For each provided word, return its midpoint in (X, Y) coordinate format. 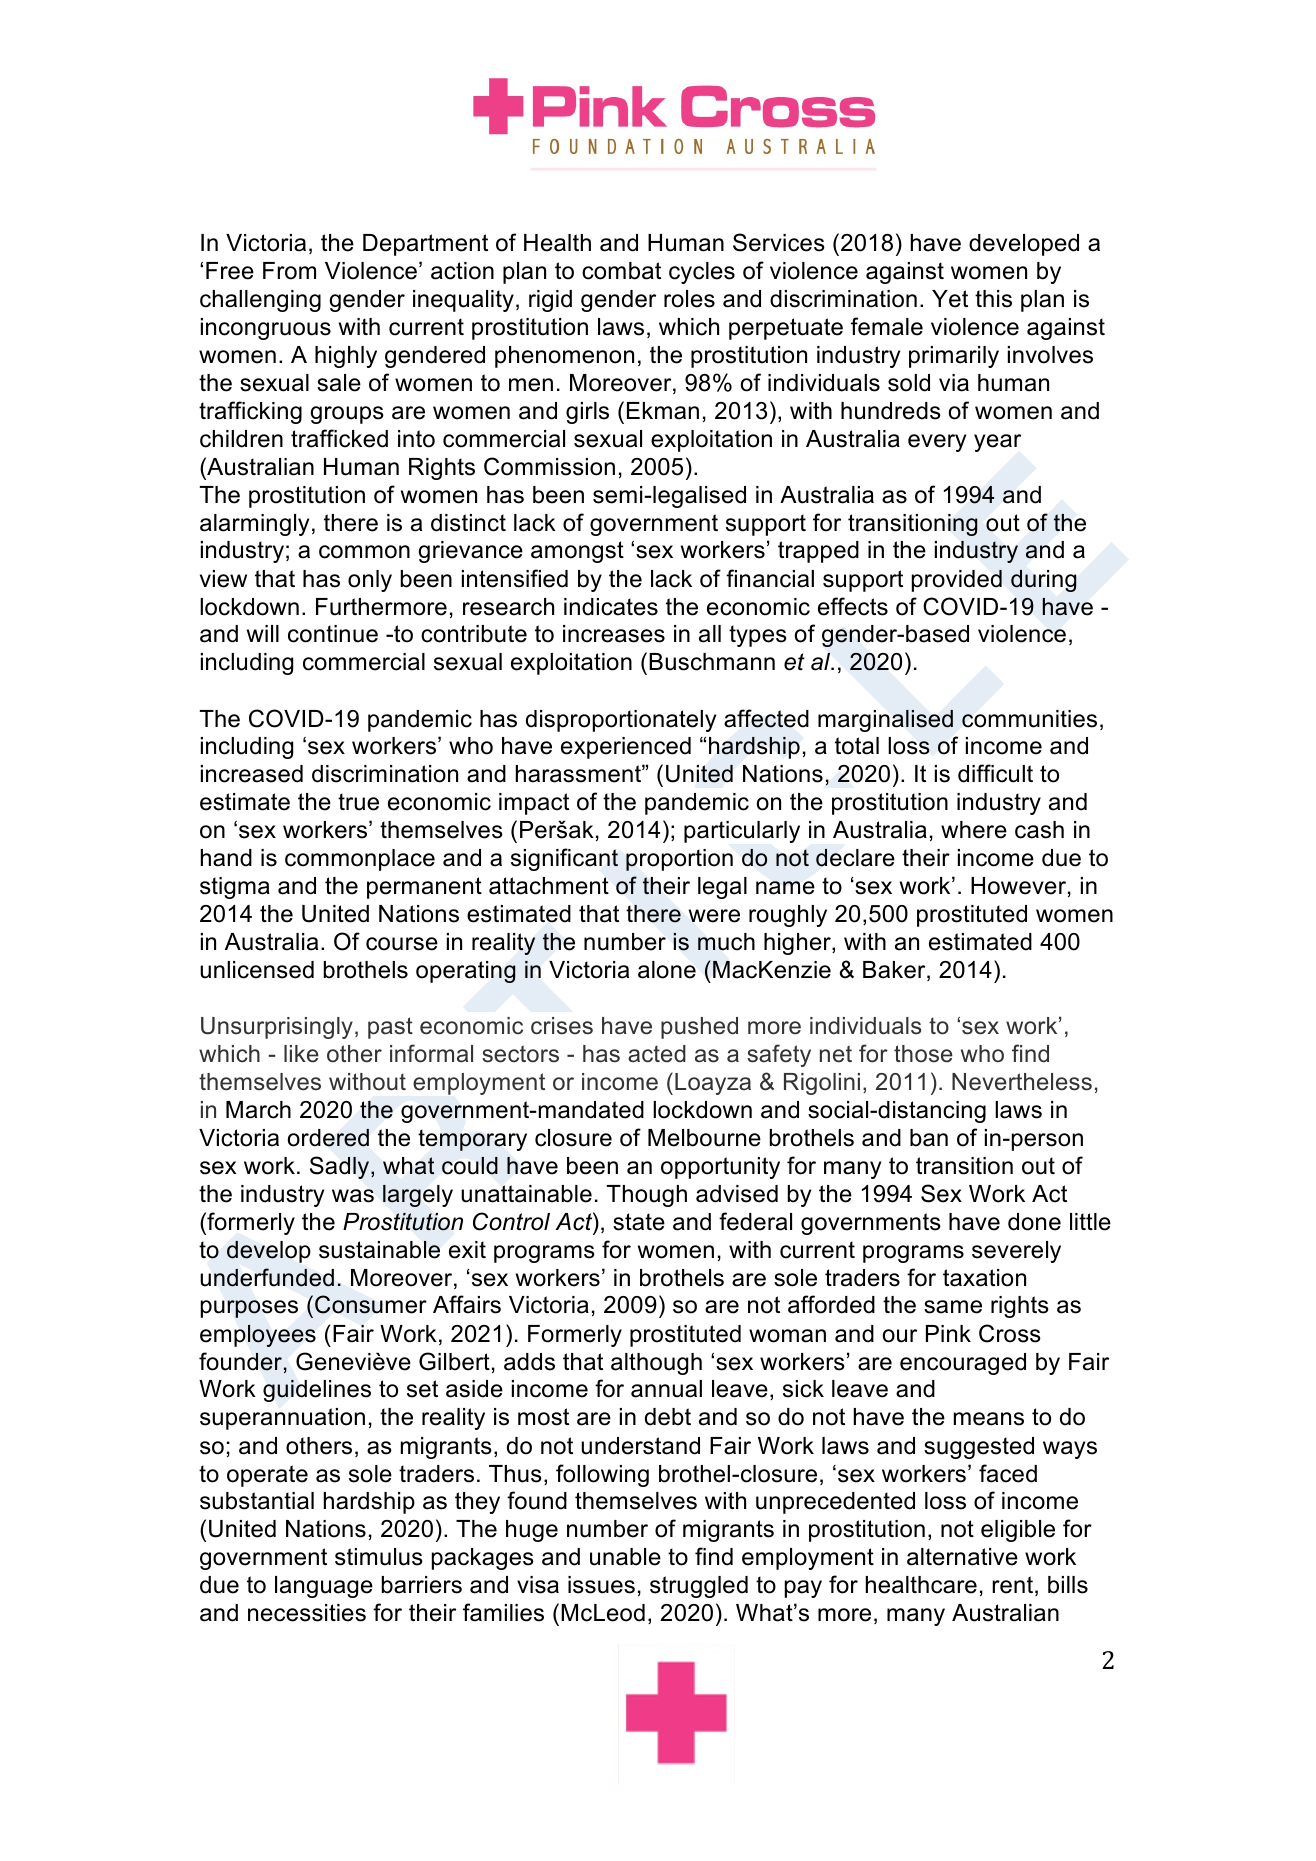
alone (667, 970)
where (974, 830)
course (402, 944)
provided (957, 581)
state (639, 1222)
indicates (611, 607)
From (289, 271)
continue (333, 634)
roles (689, 299)
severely (1016, 1252)
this (993, 299)
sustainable (379, 1250)
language (324, 1587)
